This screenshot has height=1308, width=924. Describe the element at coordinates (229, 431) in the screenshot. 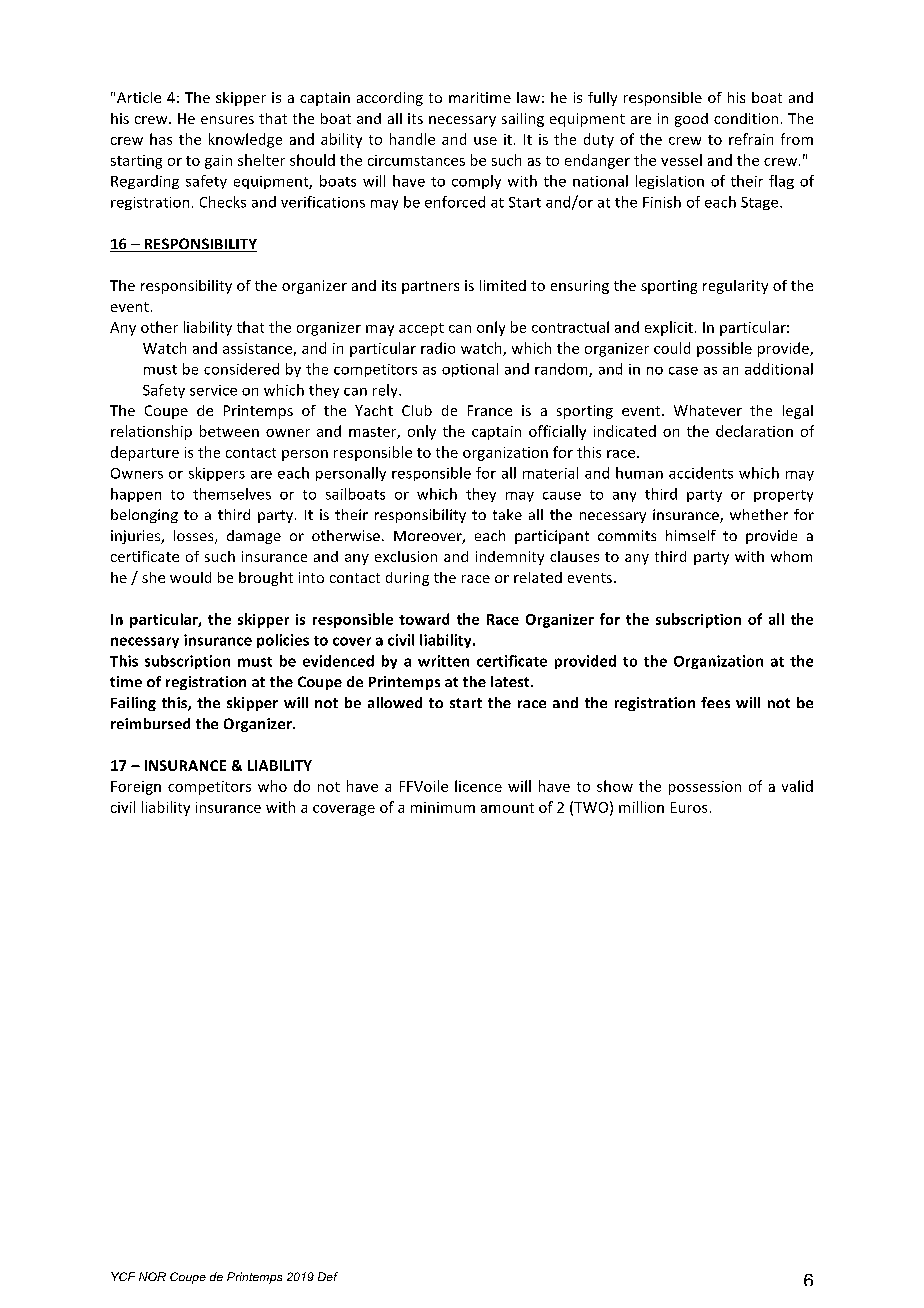

I see `between` at that location.
